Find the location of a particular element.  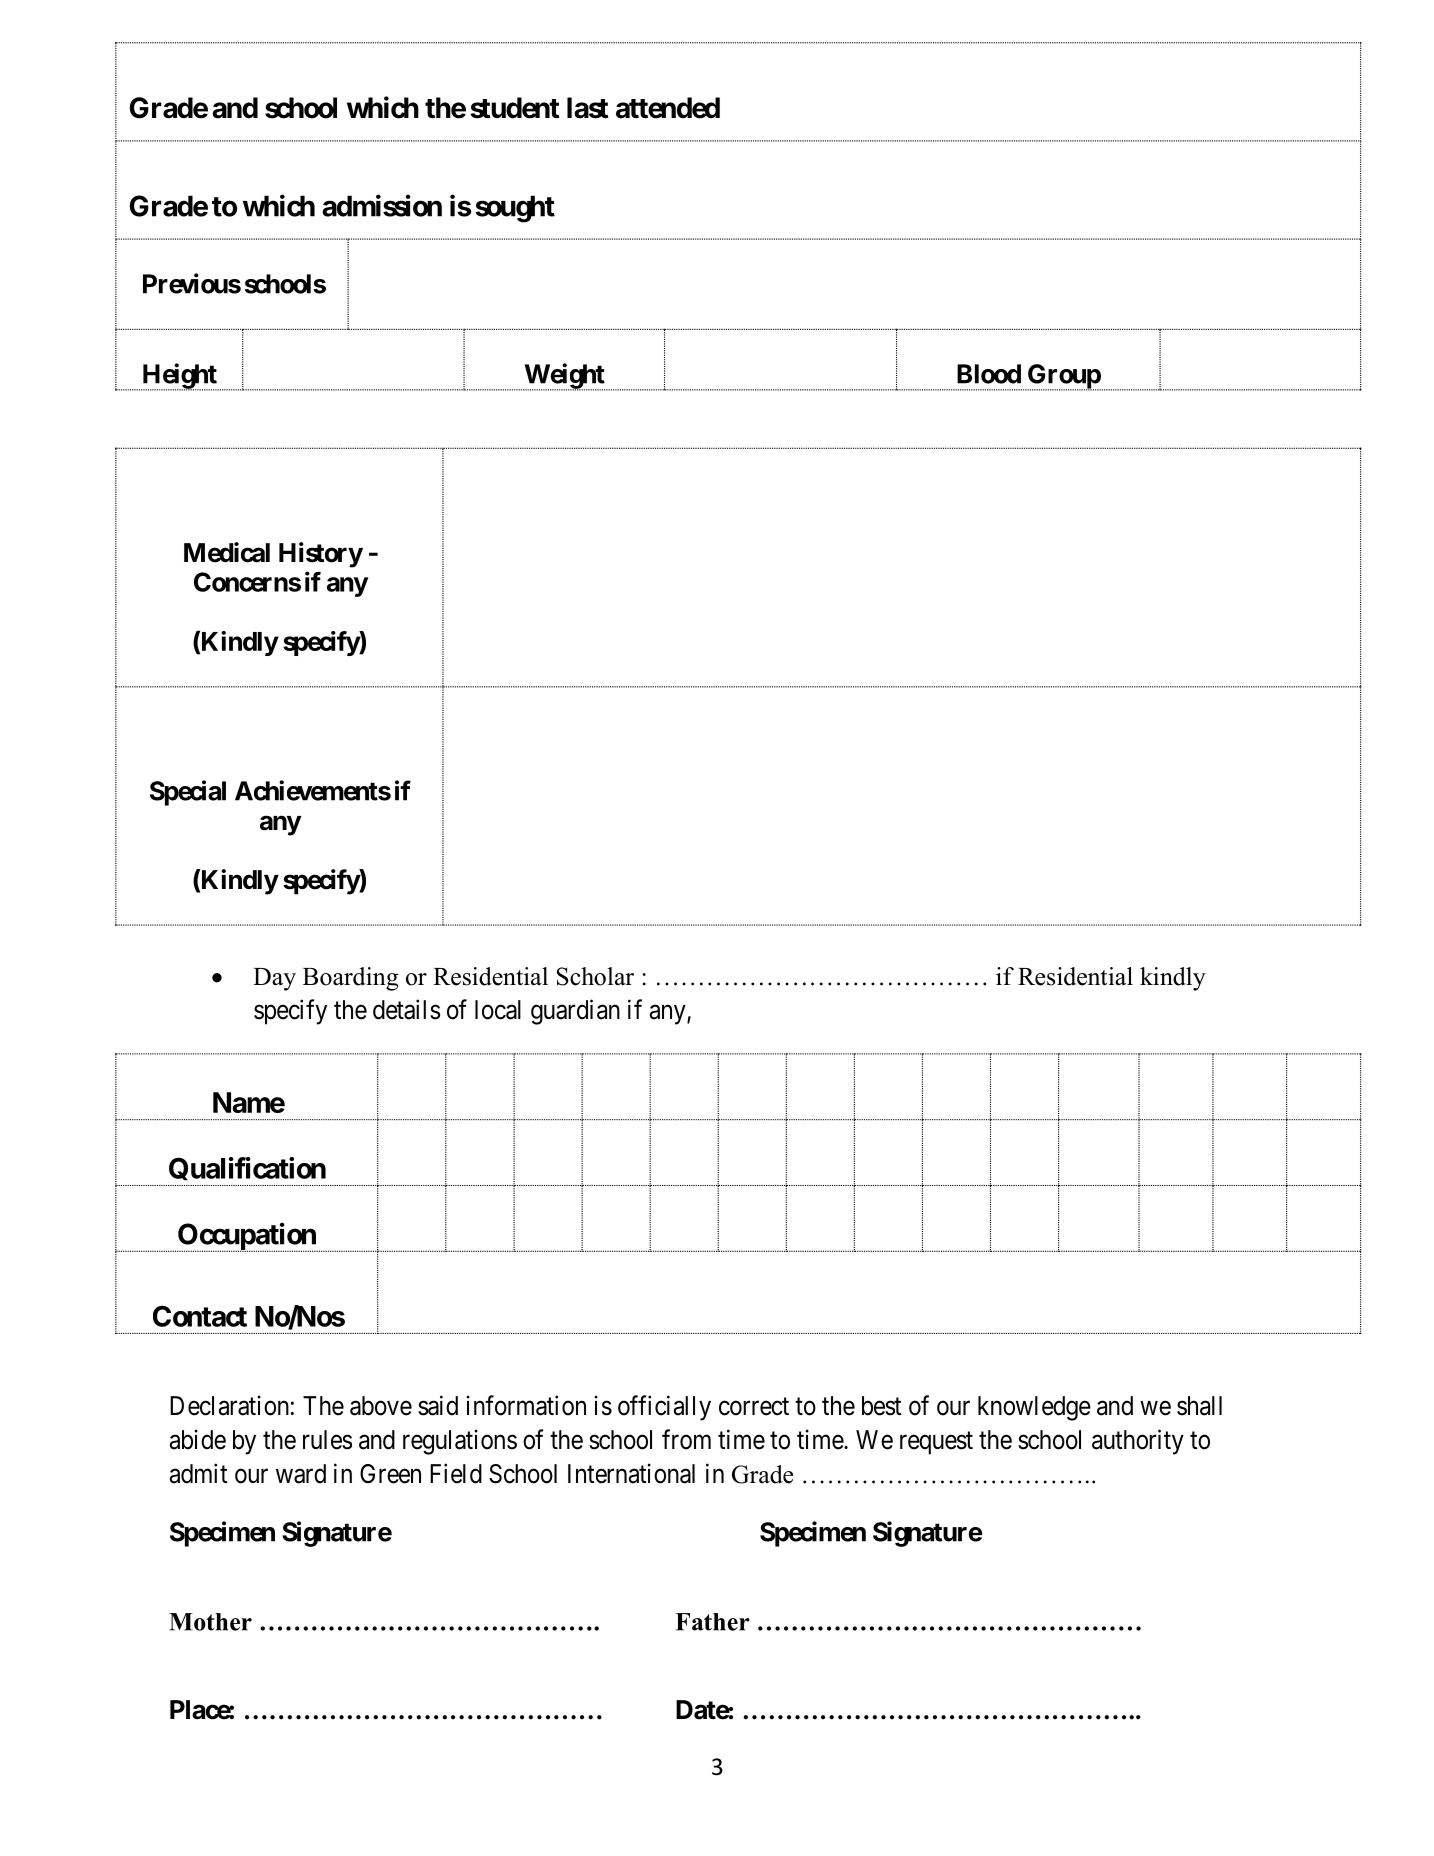

guardian is located at coordinates (575, 1012).
